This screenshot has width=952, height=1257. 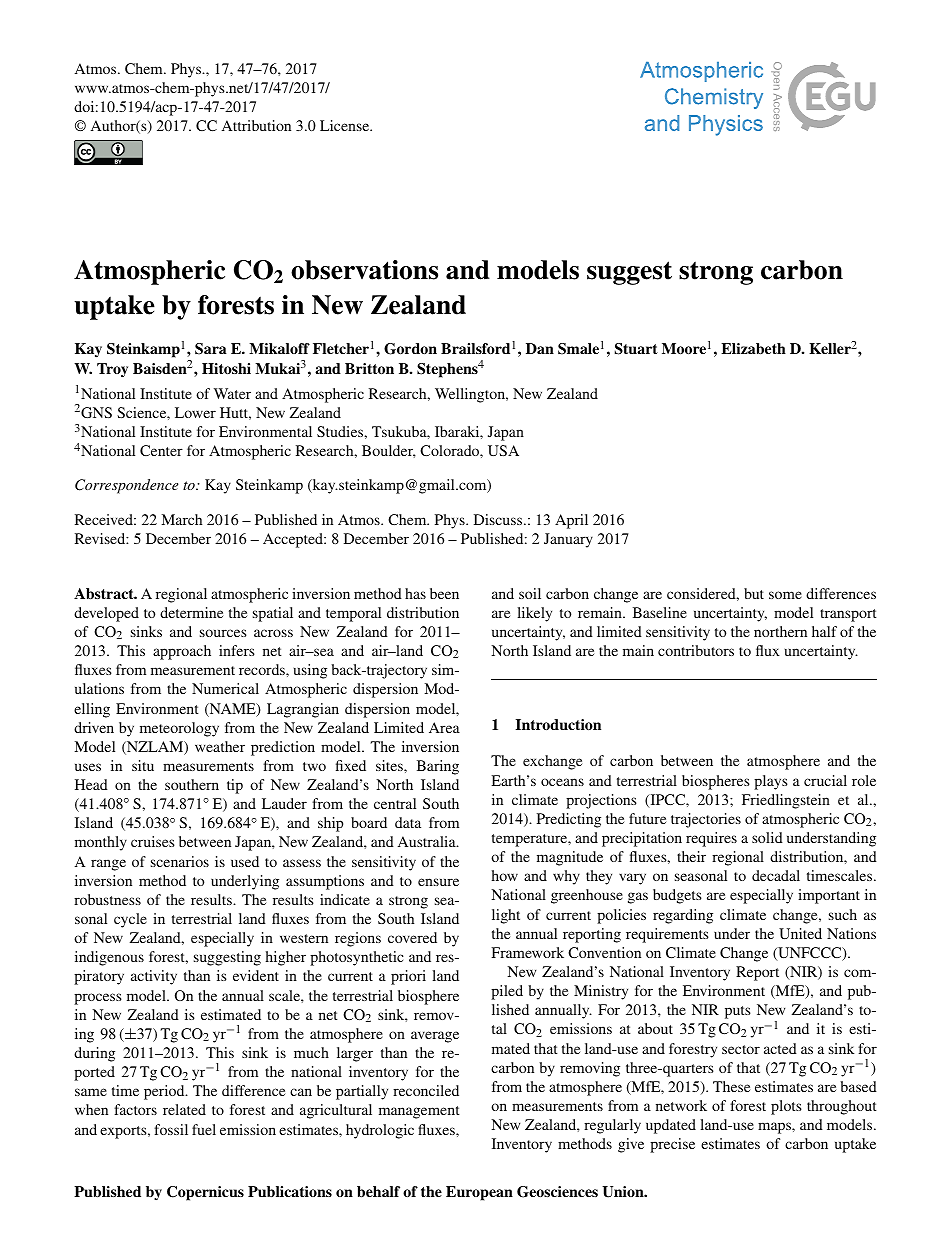 What do you see at coordinates (256, 125) in the screenshot?
I see `Attribution` at bounding box center [256, 125].
